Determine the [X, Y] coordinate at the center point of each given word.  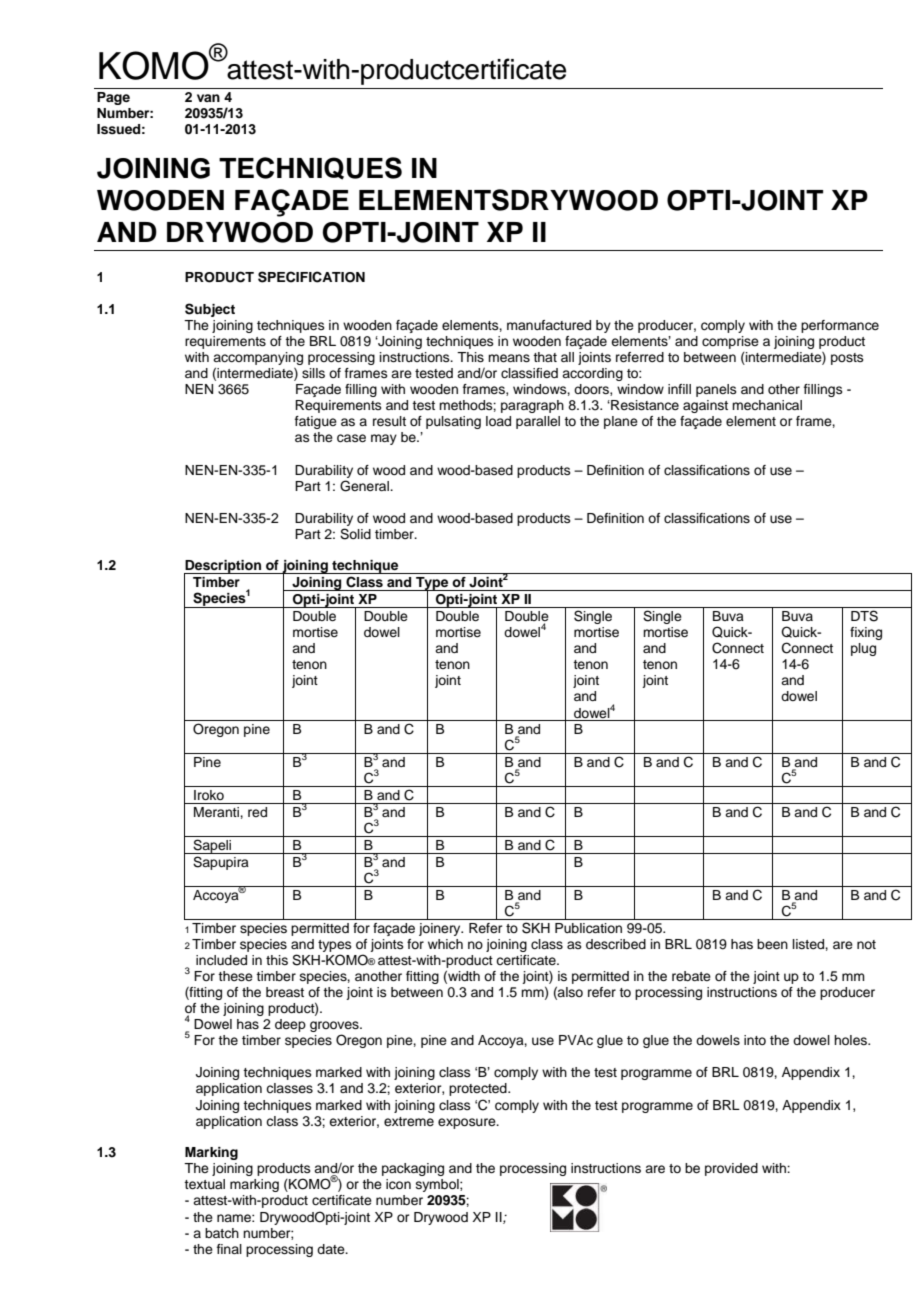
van [208, 98]
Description [223, 568]
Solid [355, 534]
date [332, 1249]
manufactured [549, 325]
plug [863, 649]
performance [840, 326]
